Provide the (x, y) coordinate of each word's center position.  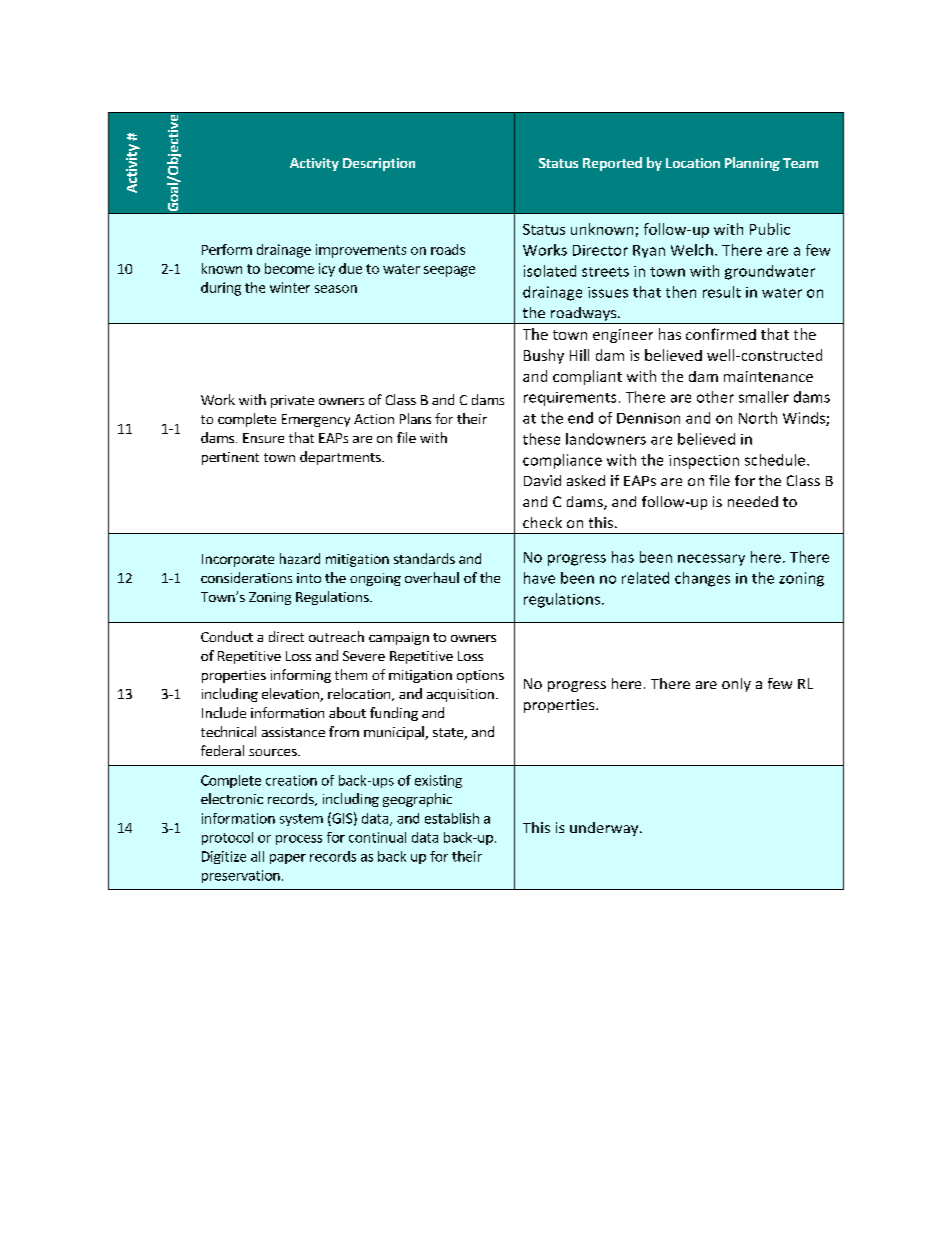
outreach (336, 636)
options (480, 676)
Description (379, 164)
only (736, 685)
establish (452, 818)
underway (605, 829)
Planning (752, 164)
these (541, 439)
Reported (612, 164)
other (715, 397)
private (292, 401)
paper (288, 859)
